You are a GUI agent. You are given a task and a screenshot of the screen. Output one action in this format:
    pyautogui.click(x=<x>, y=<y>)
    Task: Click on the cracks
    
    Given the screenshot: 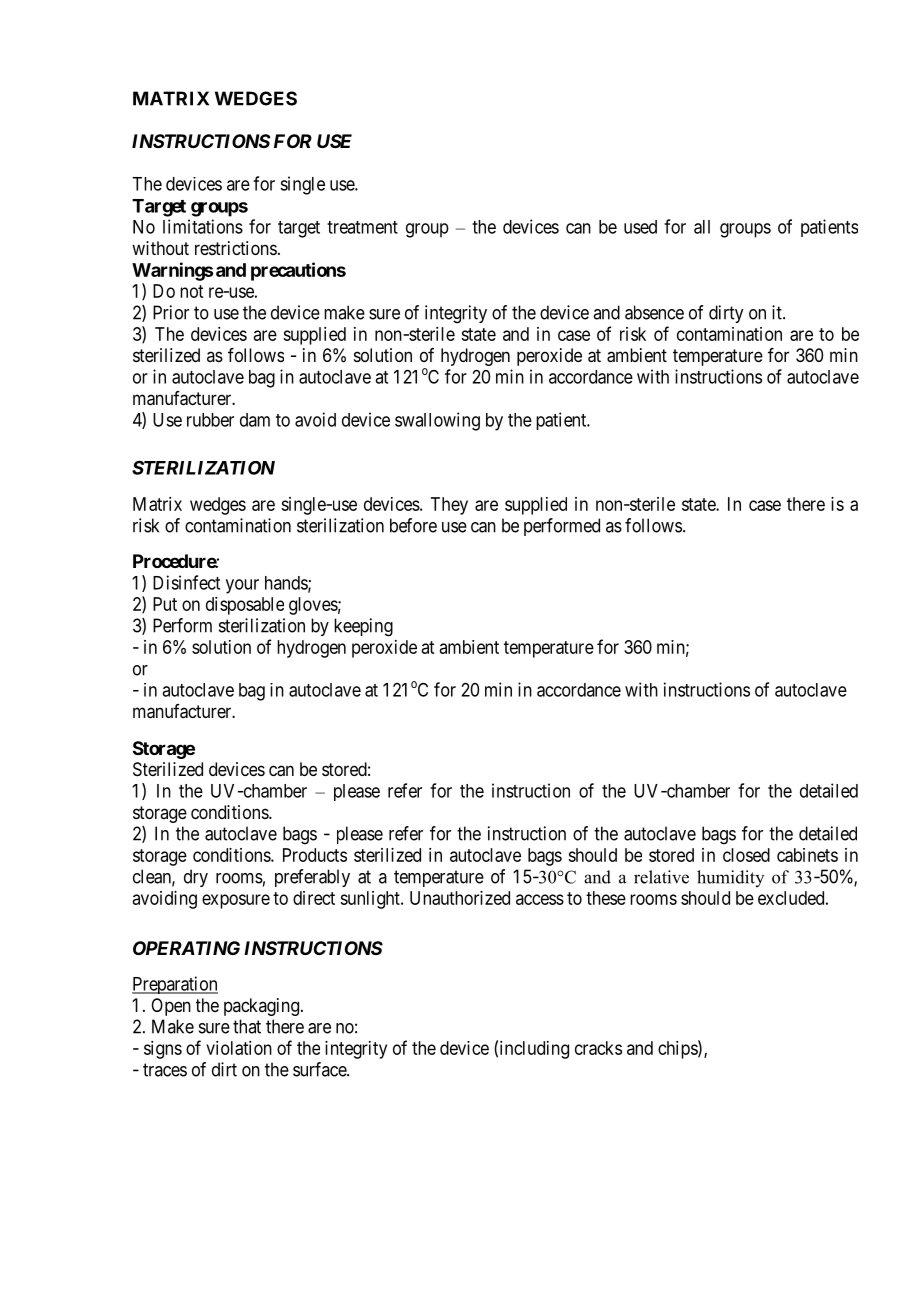 What is the action you would take?
    pyautogui.click(x=598, y=1048)
